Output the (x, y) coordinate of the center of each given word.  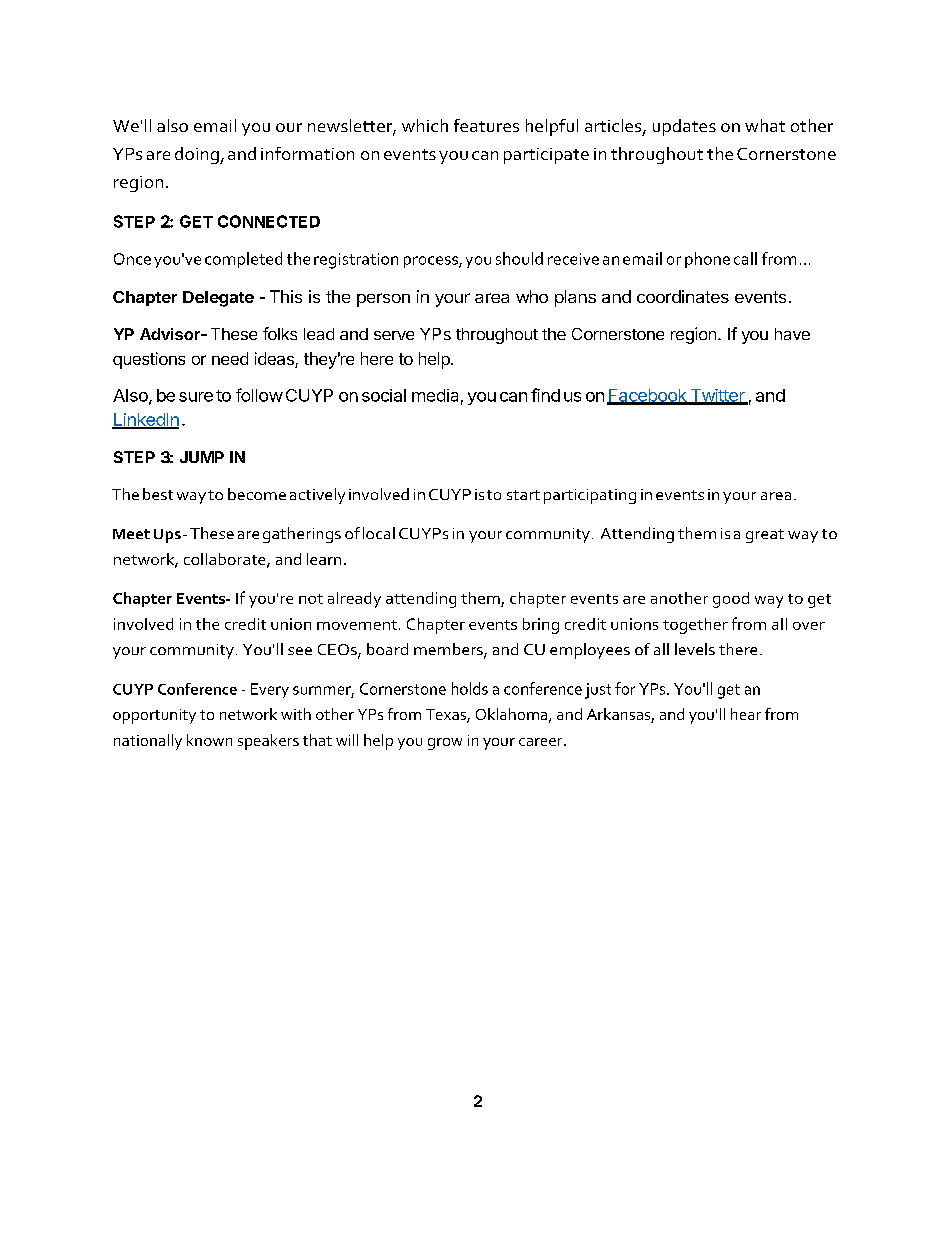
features (486, 125)
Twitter (717, 396)
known (209, 740)
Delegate (218, 299)
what (765, 125)
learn (324, 559)
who (532, 296)
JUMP (202, 457)
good (731, 600)
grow (445, 744)
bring (541, 626)
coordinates (683, 296)
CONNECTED (269, 221)
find (545, 395)
